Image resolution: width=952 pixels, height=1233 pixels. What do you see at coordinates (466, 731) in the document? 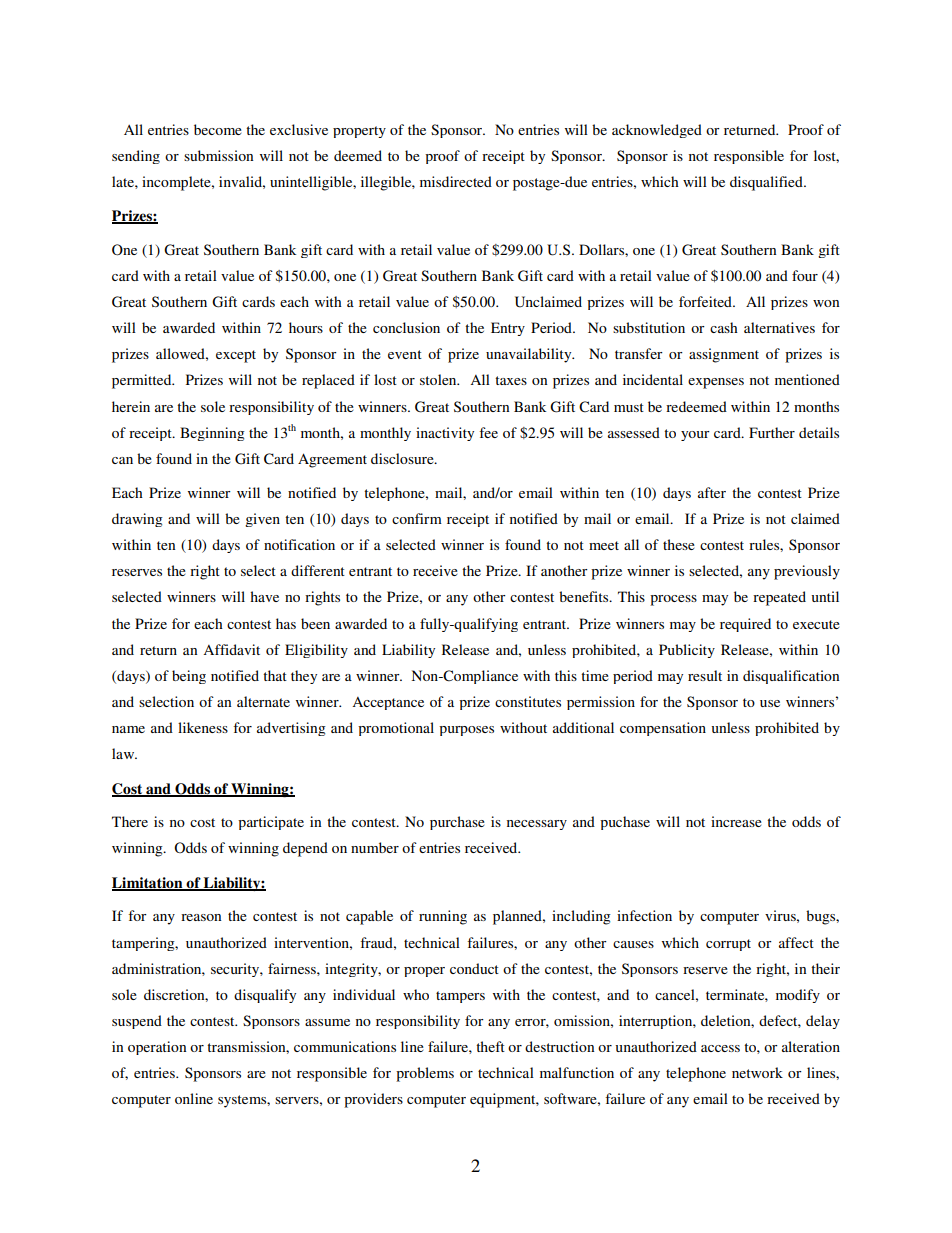
I see `purposes` at bounding box center [466, 731].
